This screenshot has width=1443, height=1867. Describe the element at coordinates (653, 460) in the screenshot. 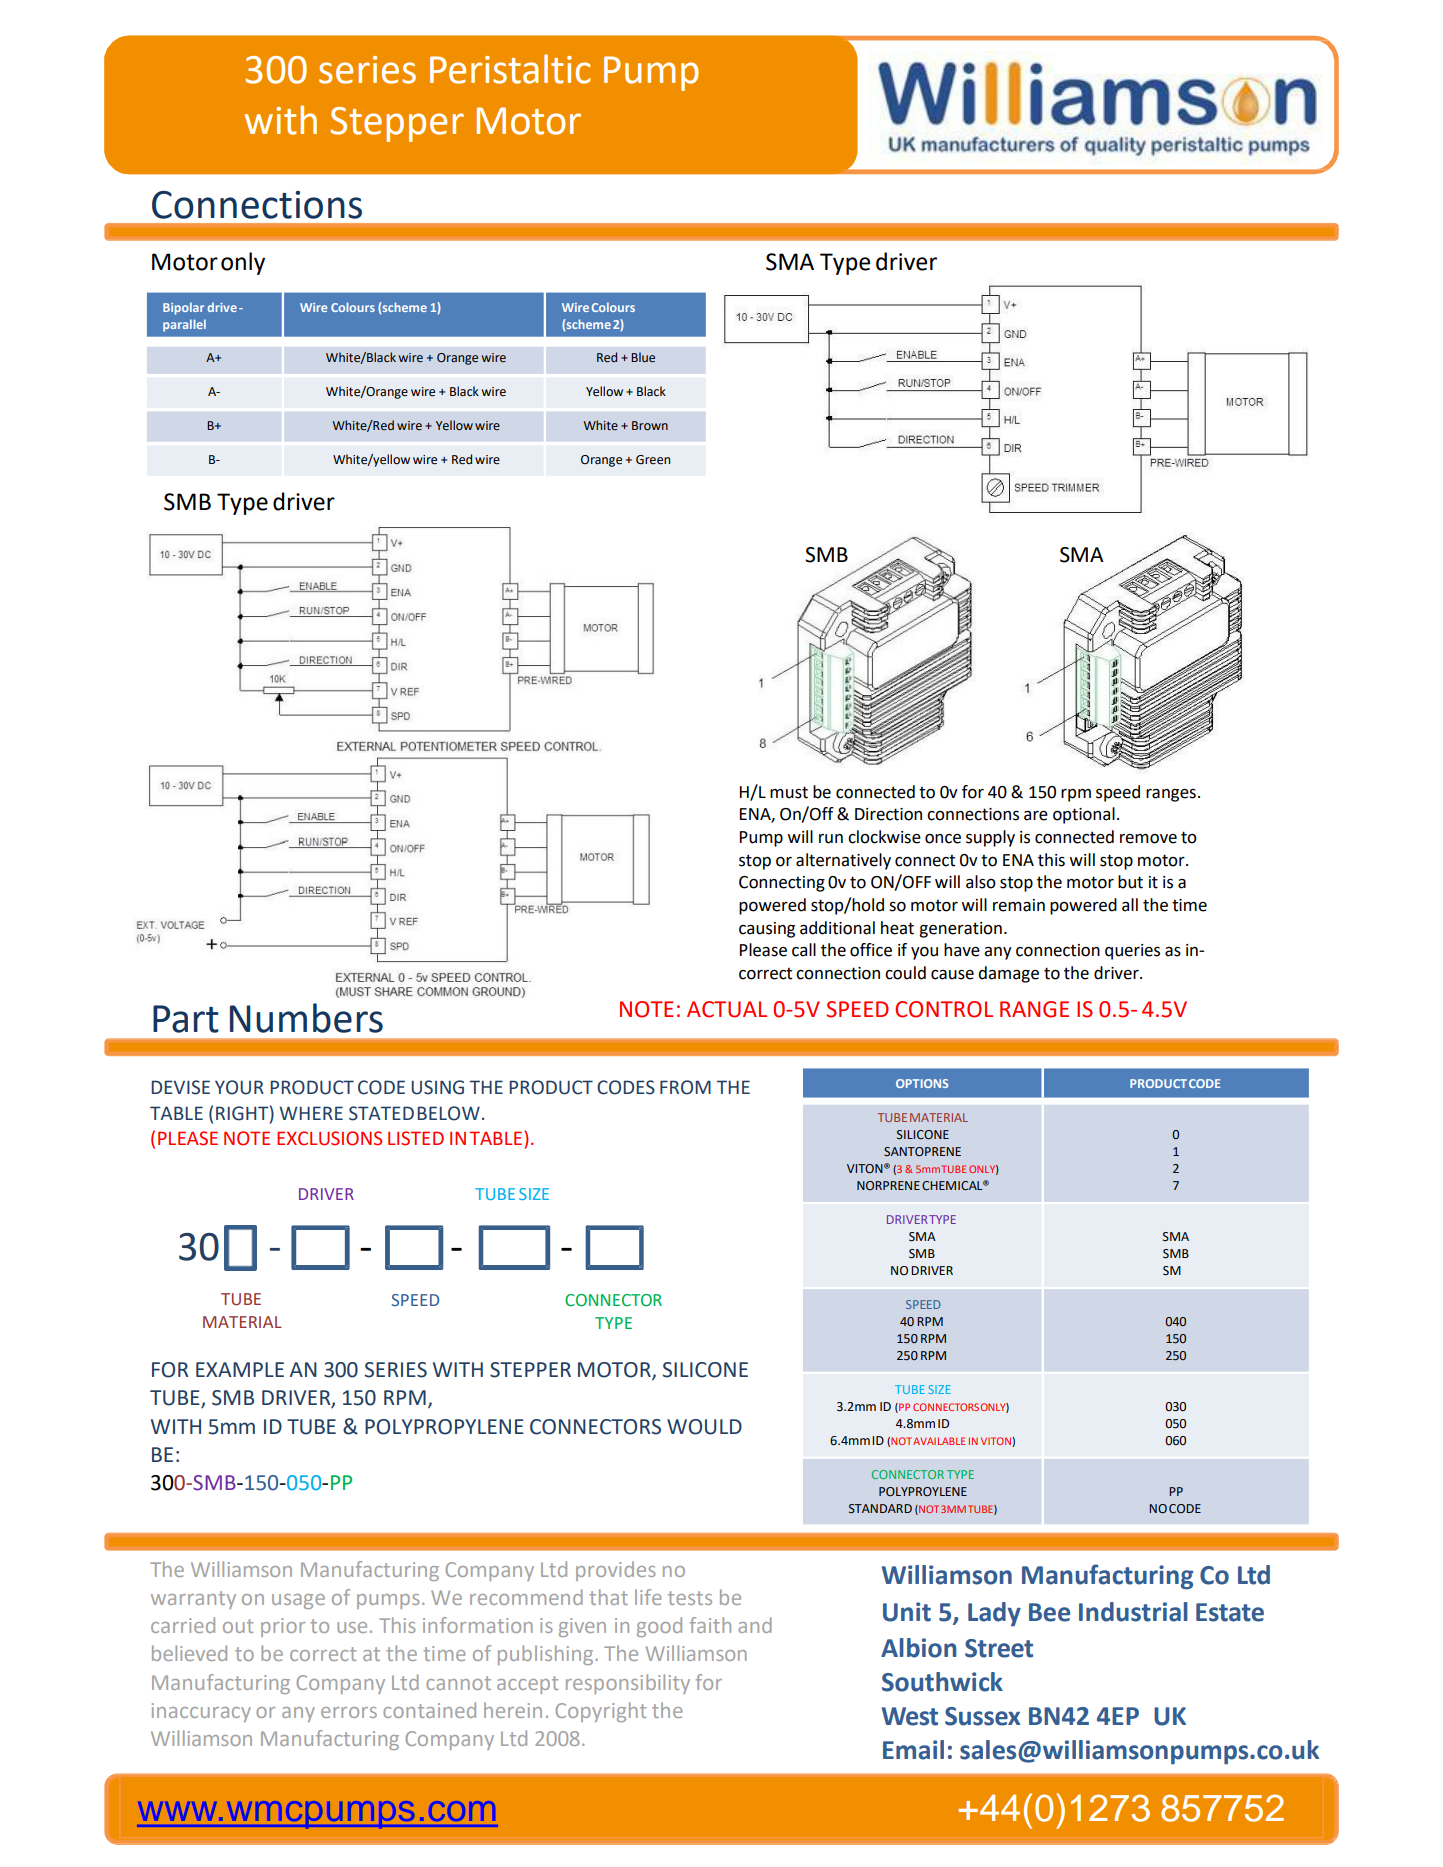

I see `Green` at that location.
